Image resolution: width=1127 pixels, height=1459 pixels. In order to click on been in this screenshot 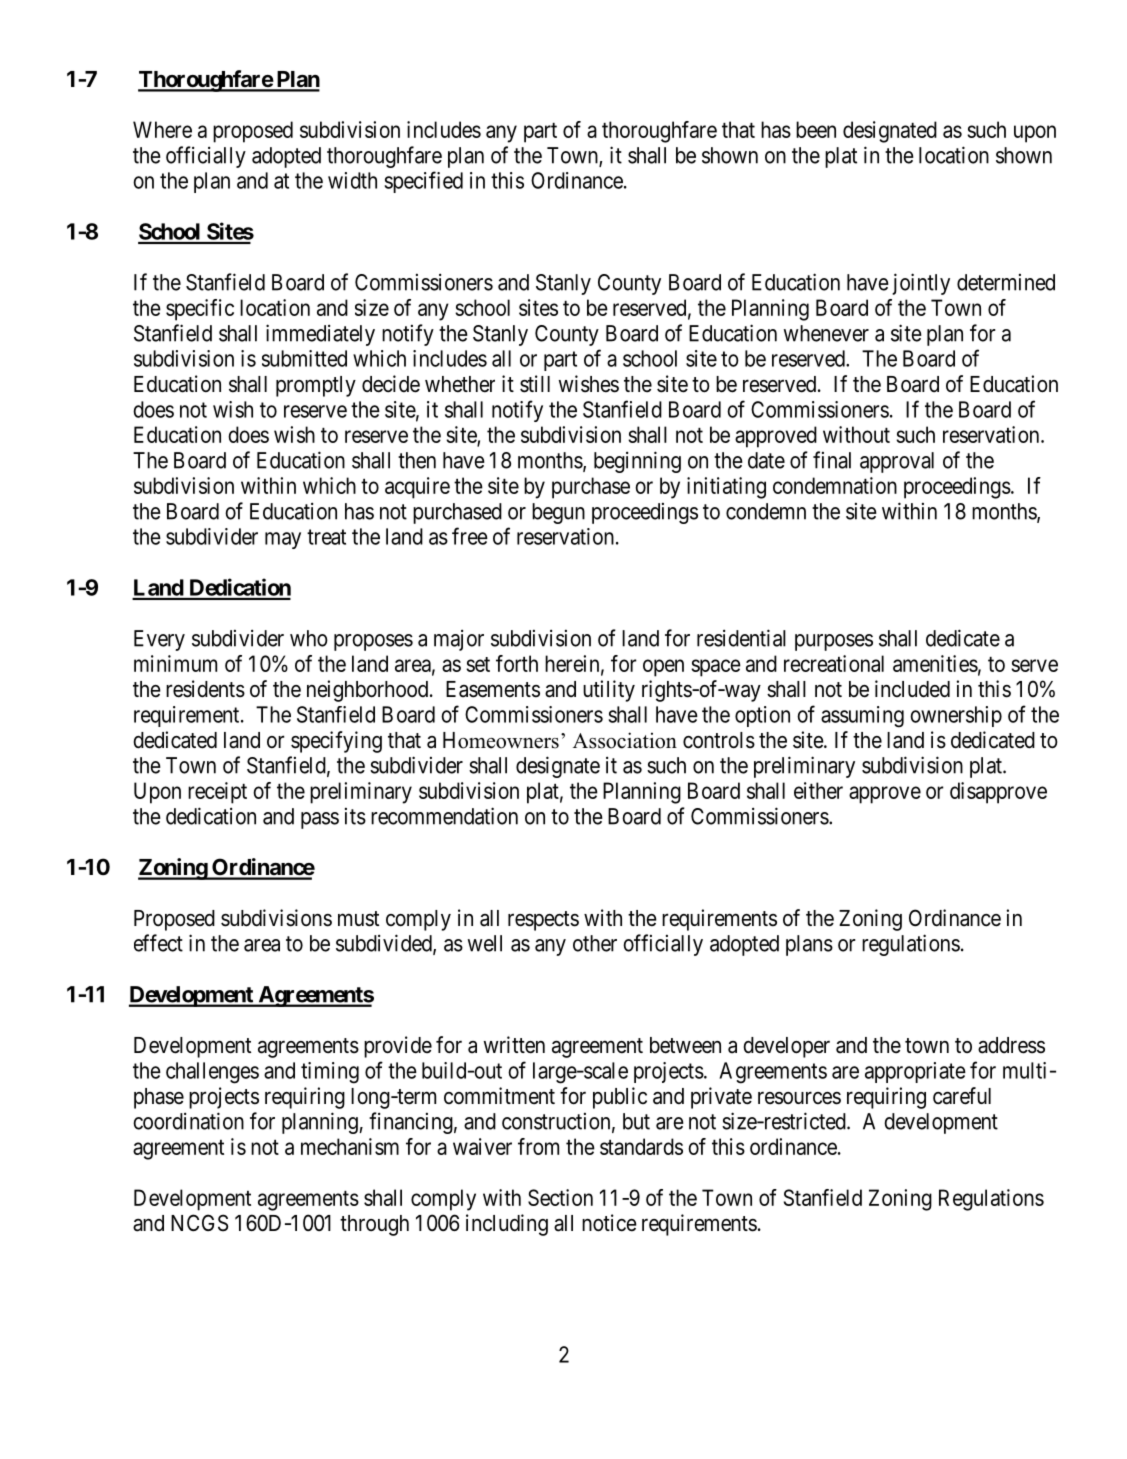, I will do `click(816, 129)`.
